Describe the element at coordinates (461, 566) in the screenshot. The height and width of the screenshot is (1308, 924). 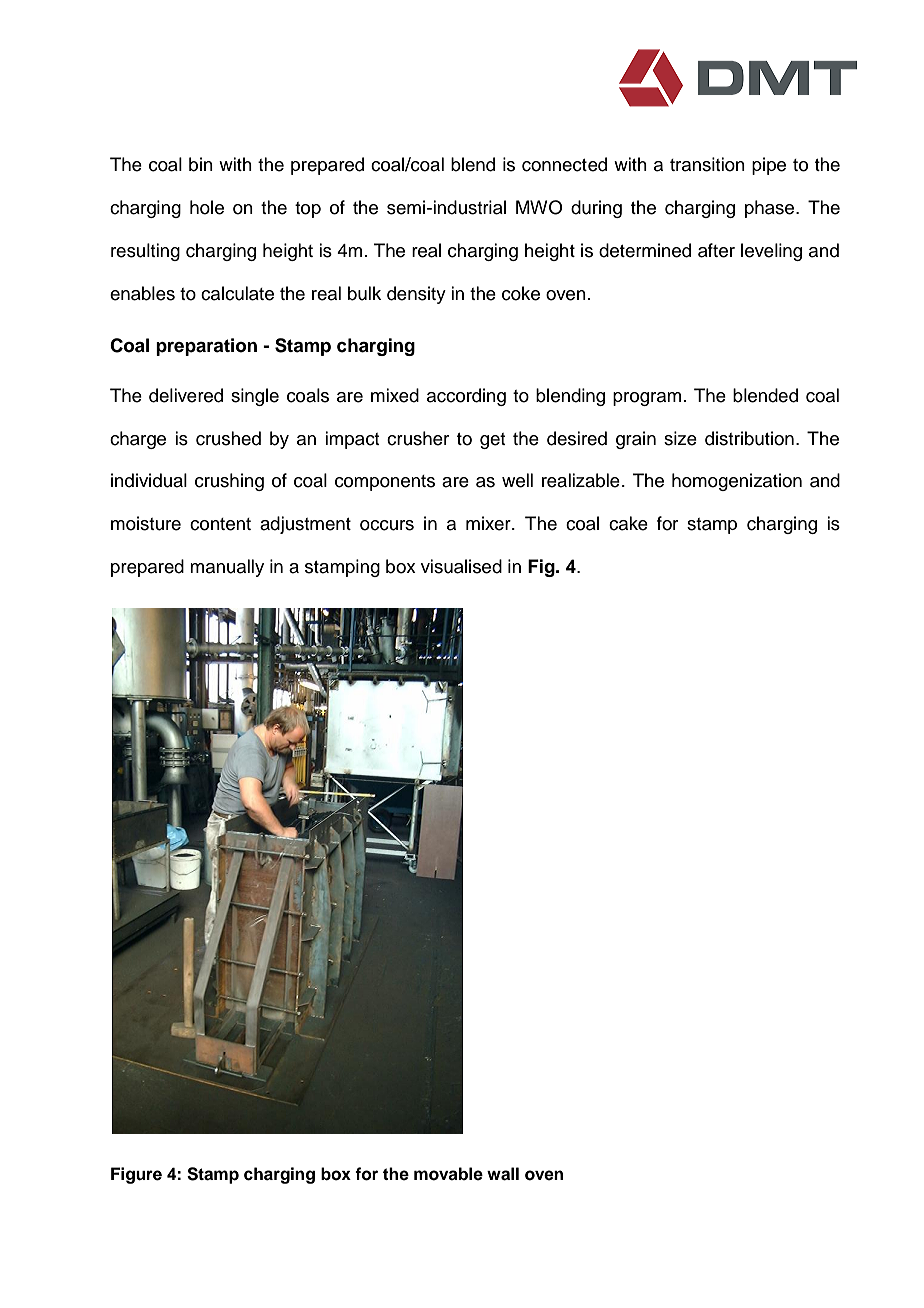
I see `visualised` at that location.
